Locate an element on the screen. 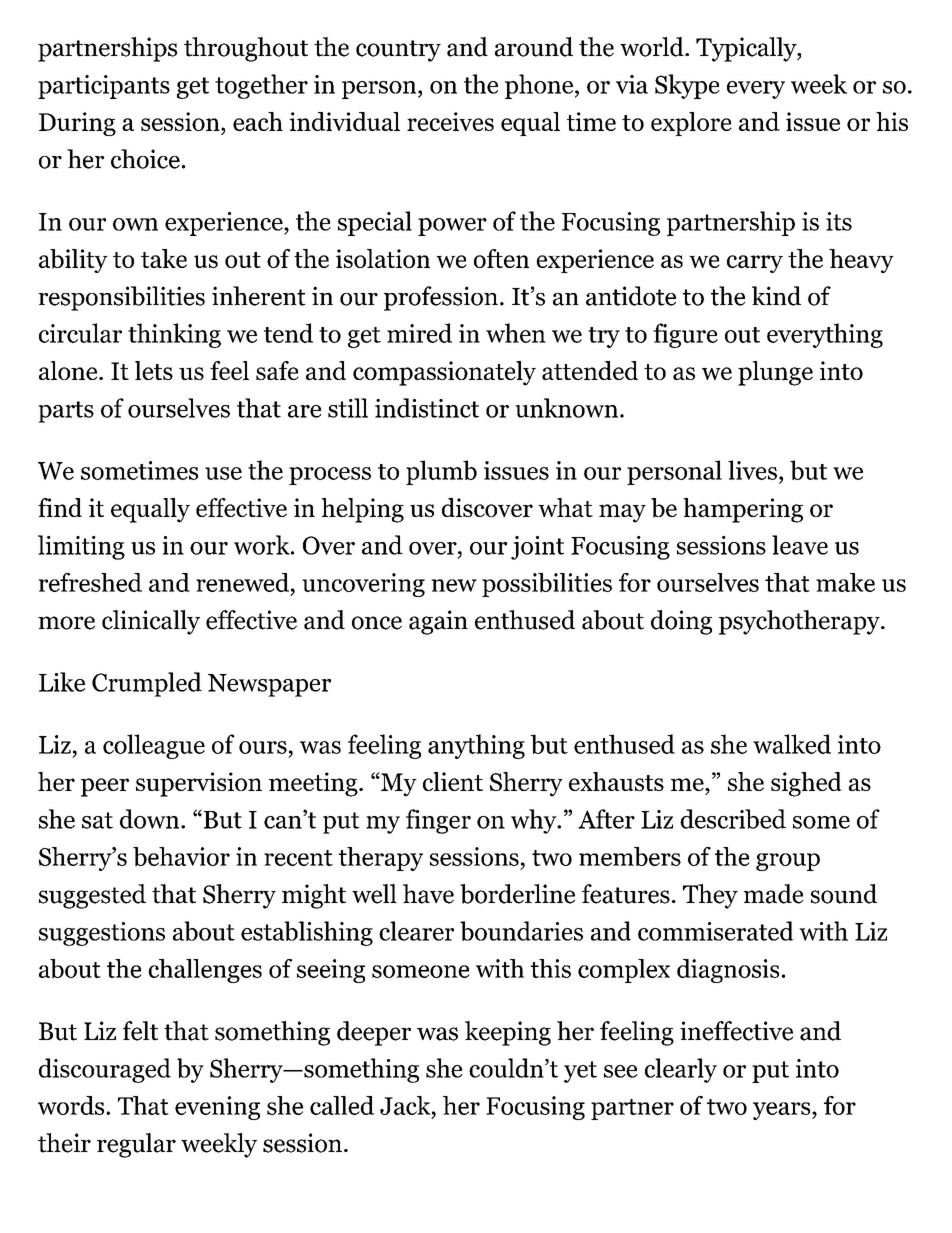 Image resolution: width=952 pixels, height=1233 pixels. receives is located at coordinates (450, 121).
